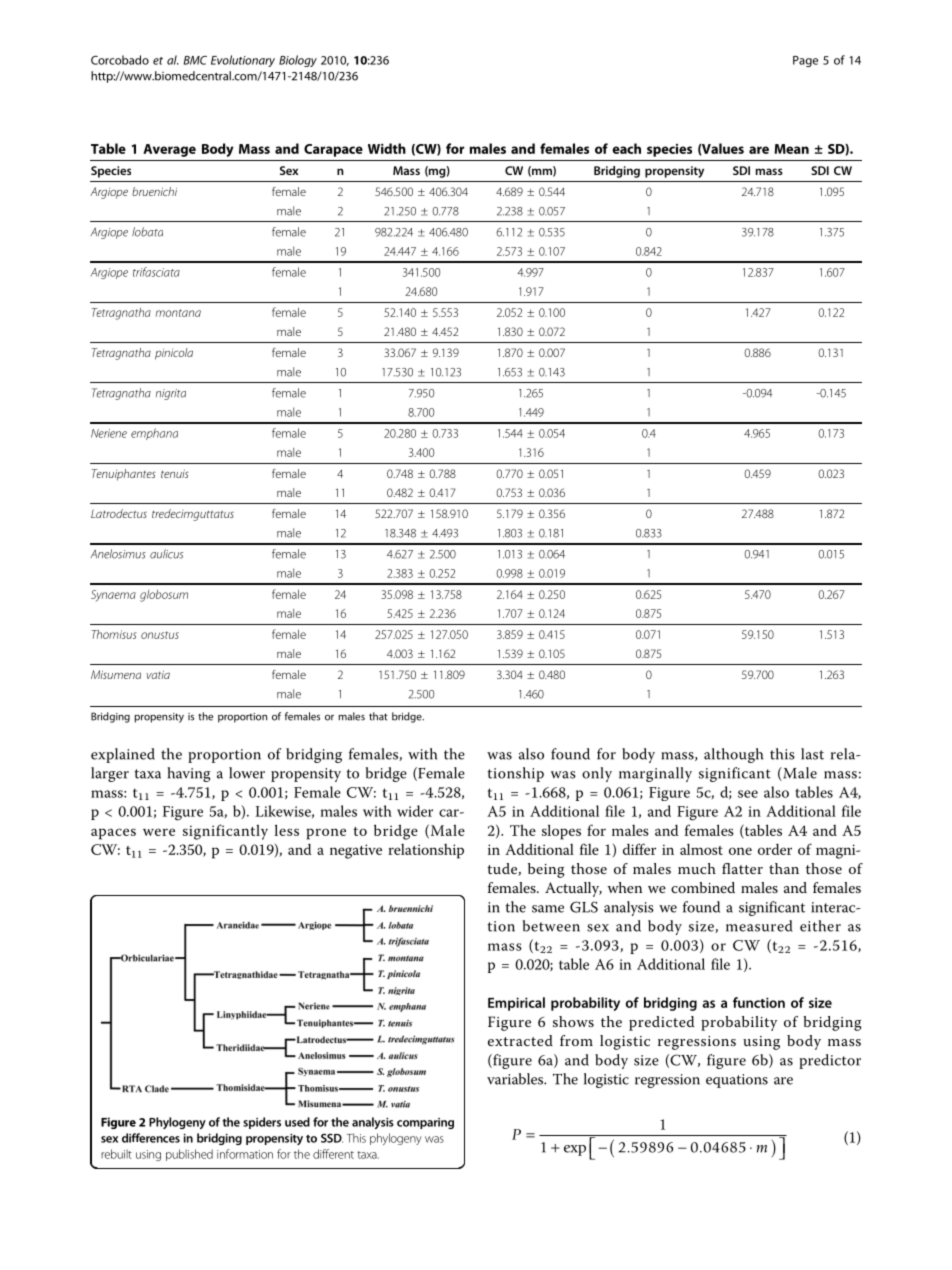  Describe the element at coordinates (178, 313) in the image. I see `montana` at that location.
